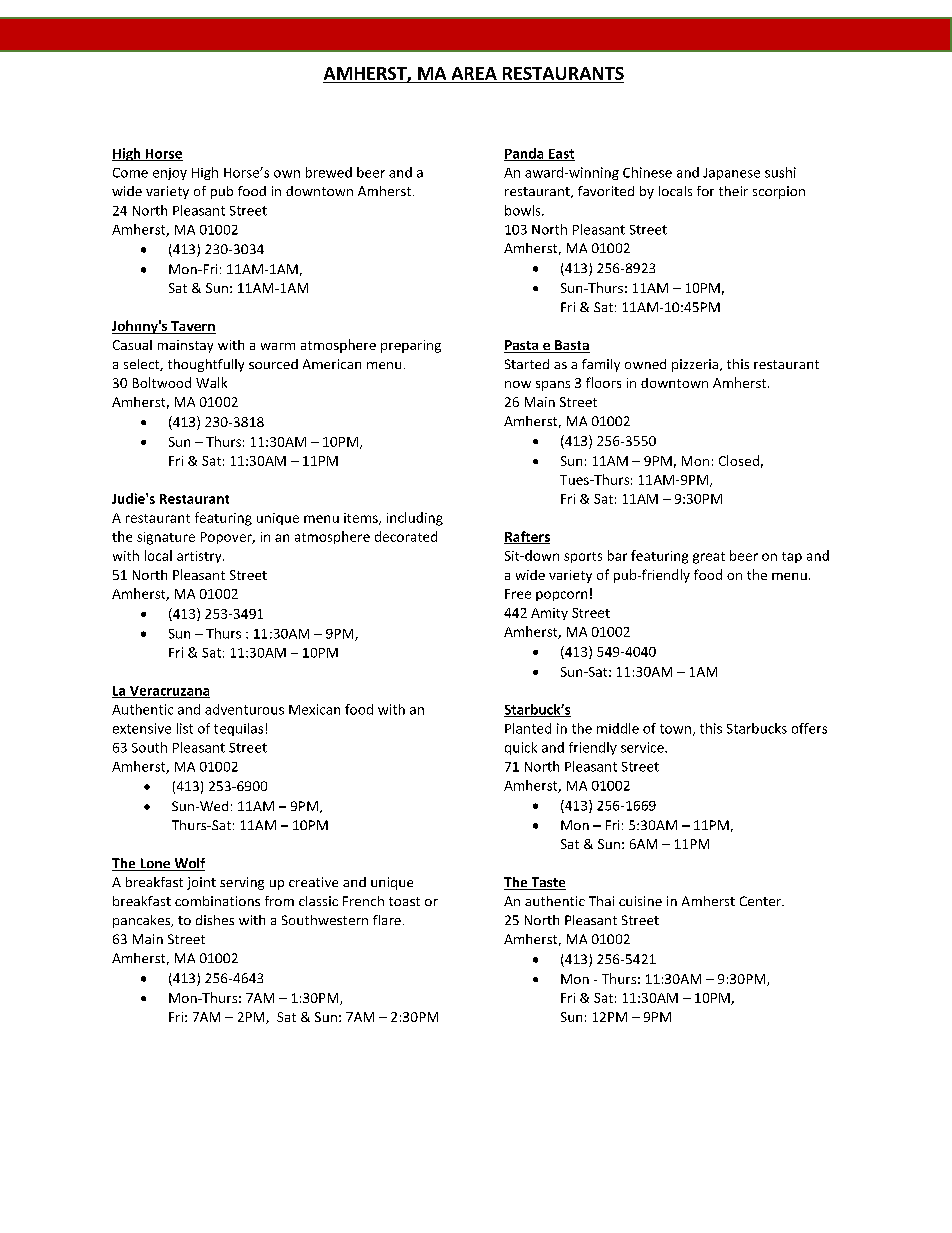 This screenshot has height=1233, width=952. What do you see at coordinates (170, 174) in the screenshot?
I see `enjoy` at bounding box center [170, 174].
